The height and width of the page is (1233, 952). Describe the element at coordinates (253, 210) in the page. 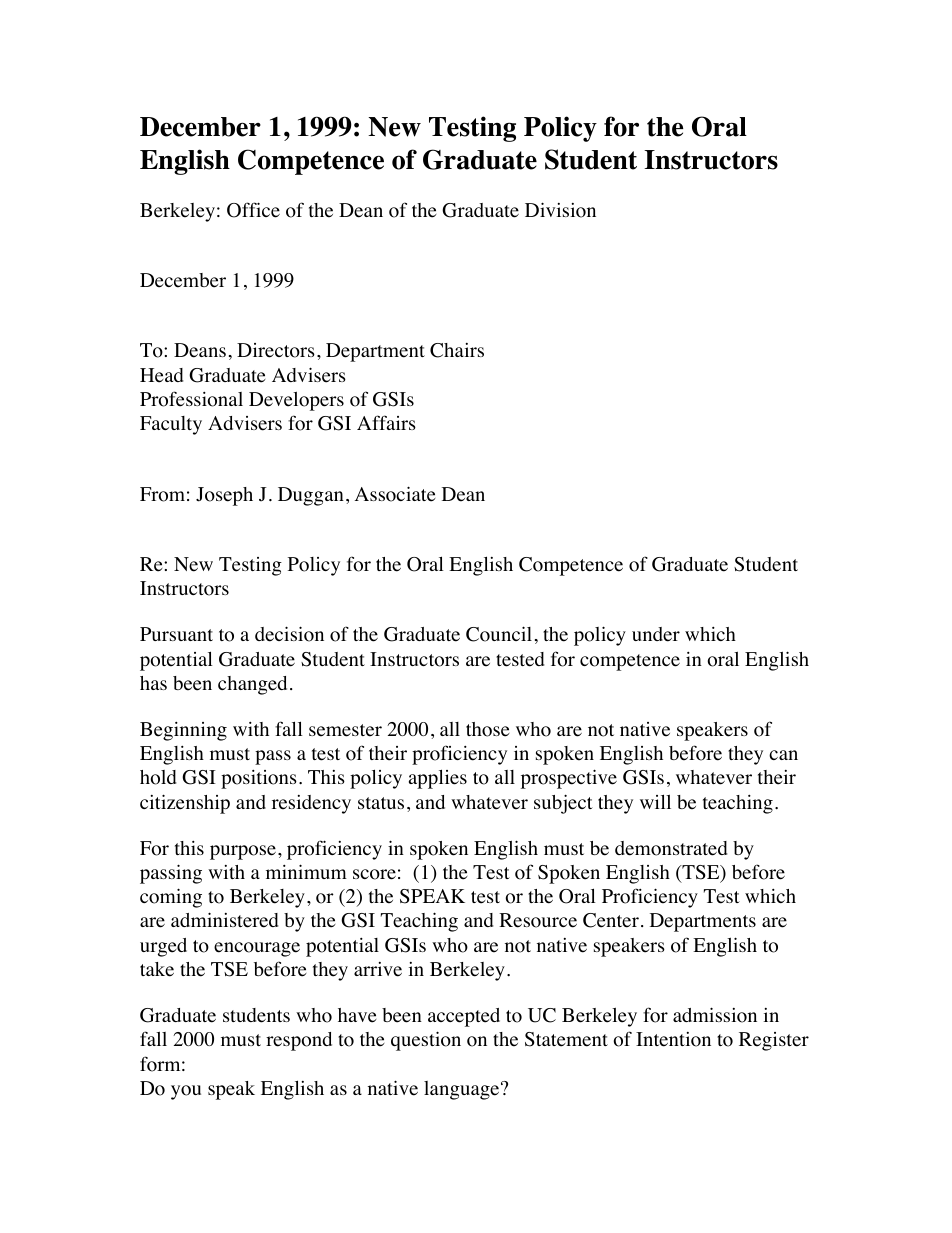

I see `Office` at that location.
